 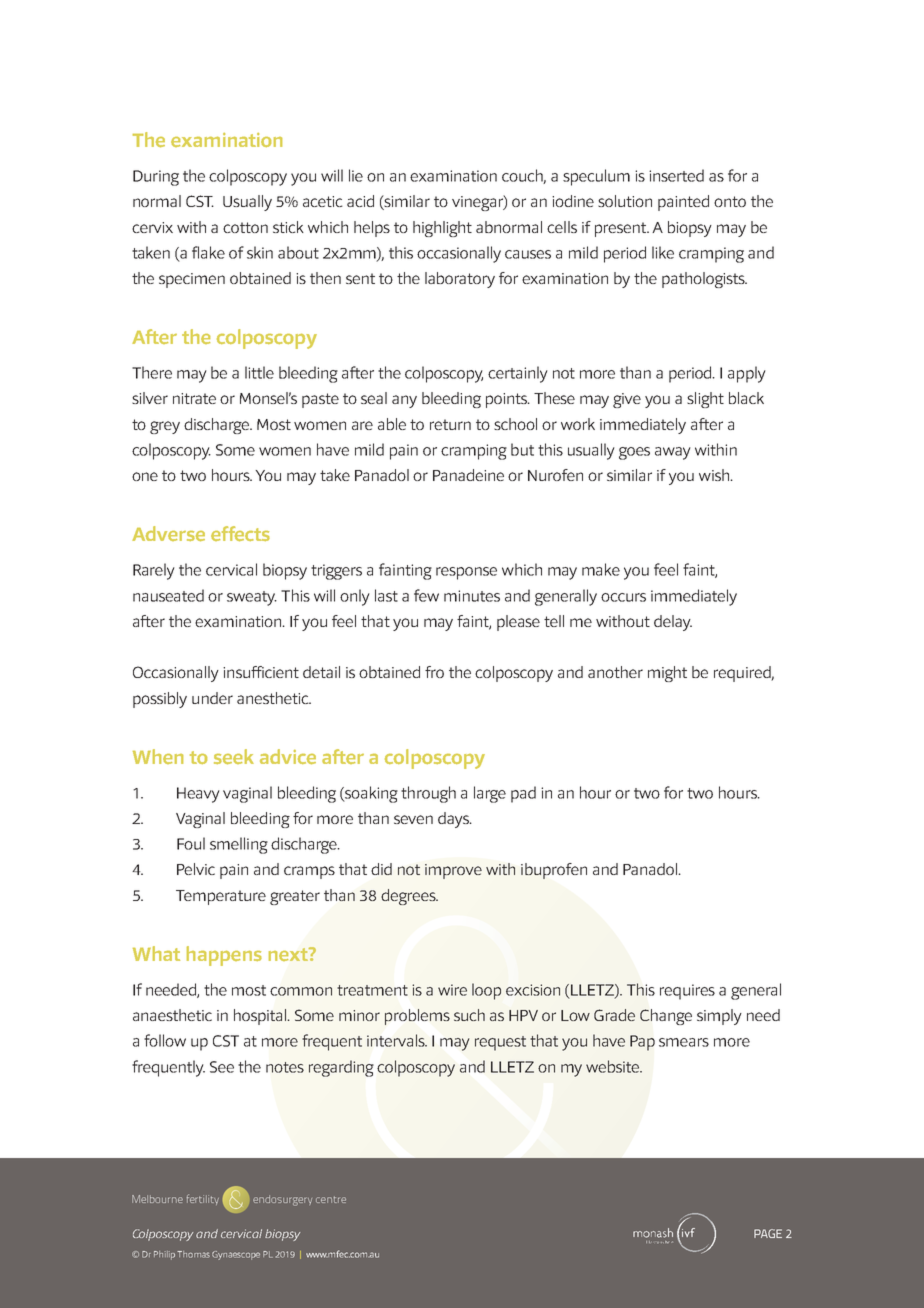 I want to click on response, so click(x=466, y=573).
